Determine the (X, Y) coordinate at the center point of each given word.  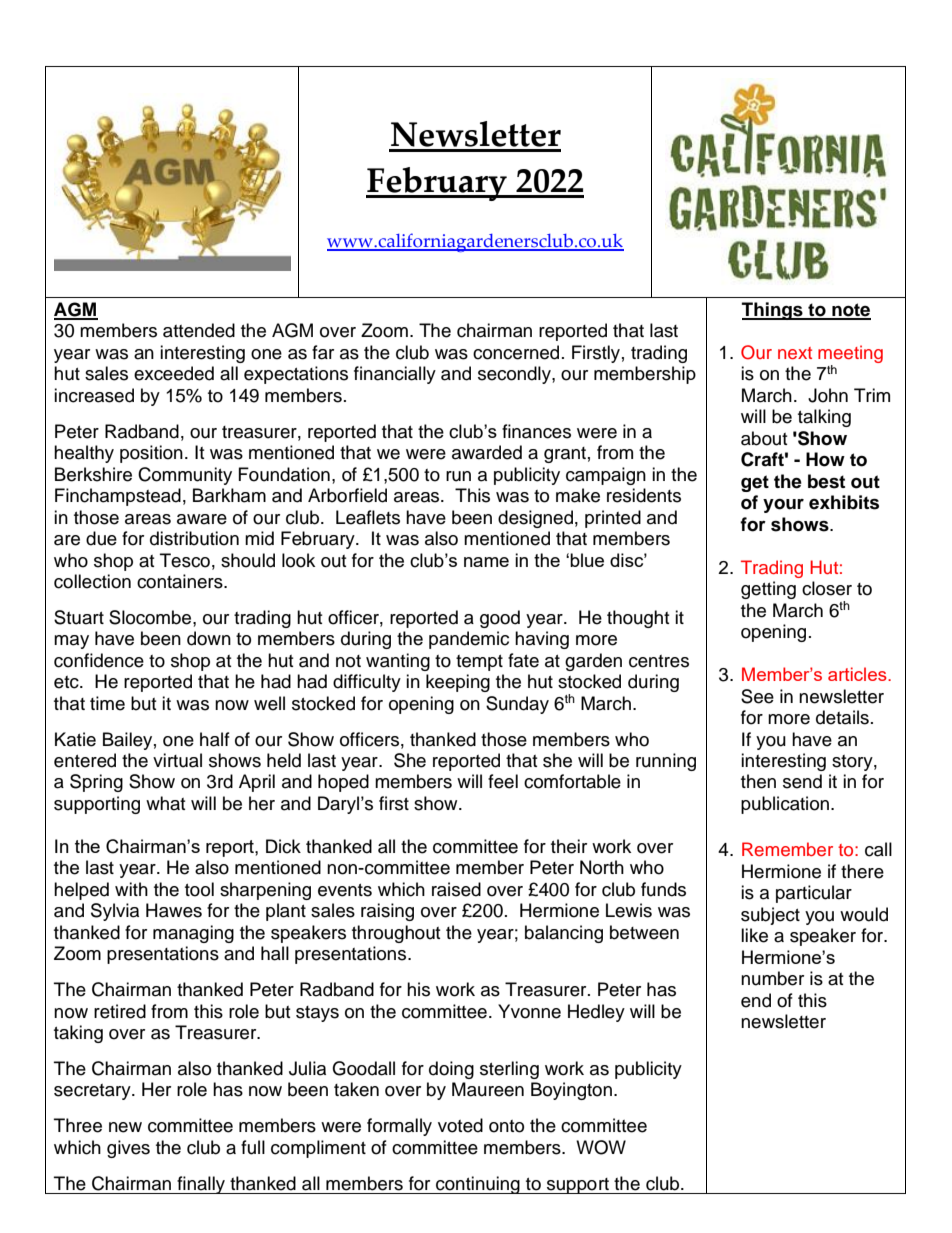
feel (503, 781)
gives (128, 1149)
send (802, 781)
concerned (516, 352)
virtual (177, 760)
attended (199, 330)
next (795, 353)
